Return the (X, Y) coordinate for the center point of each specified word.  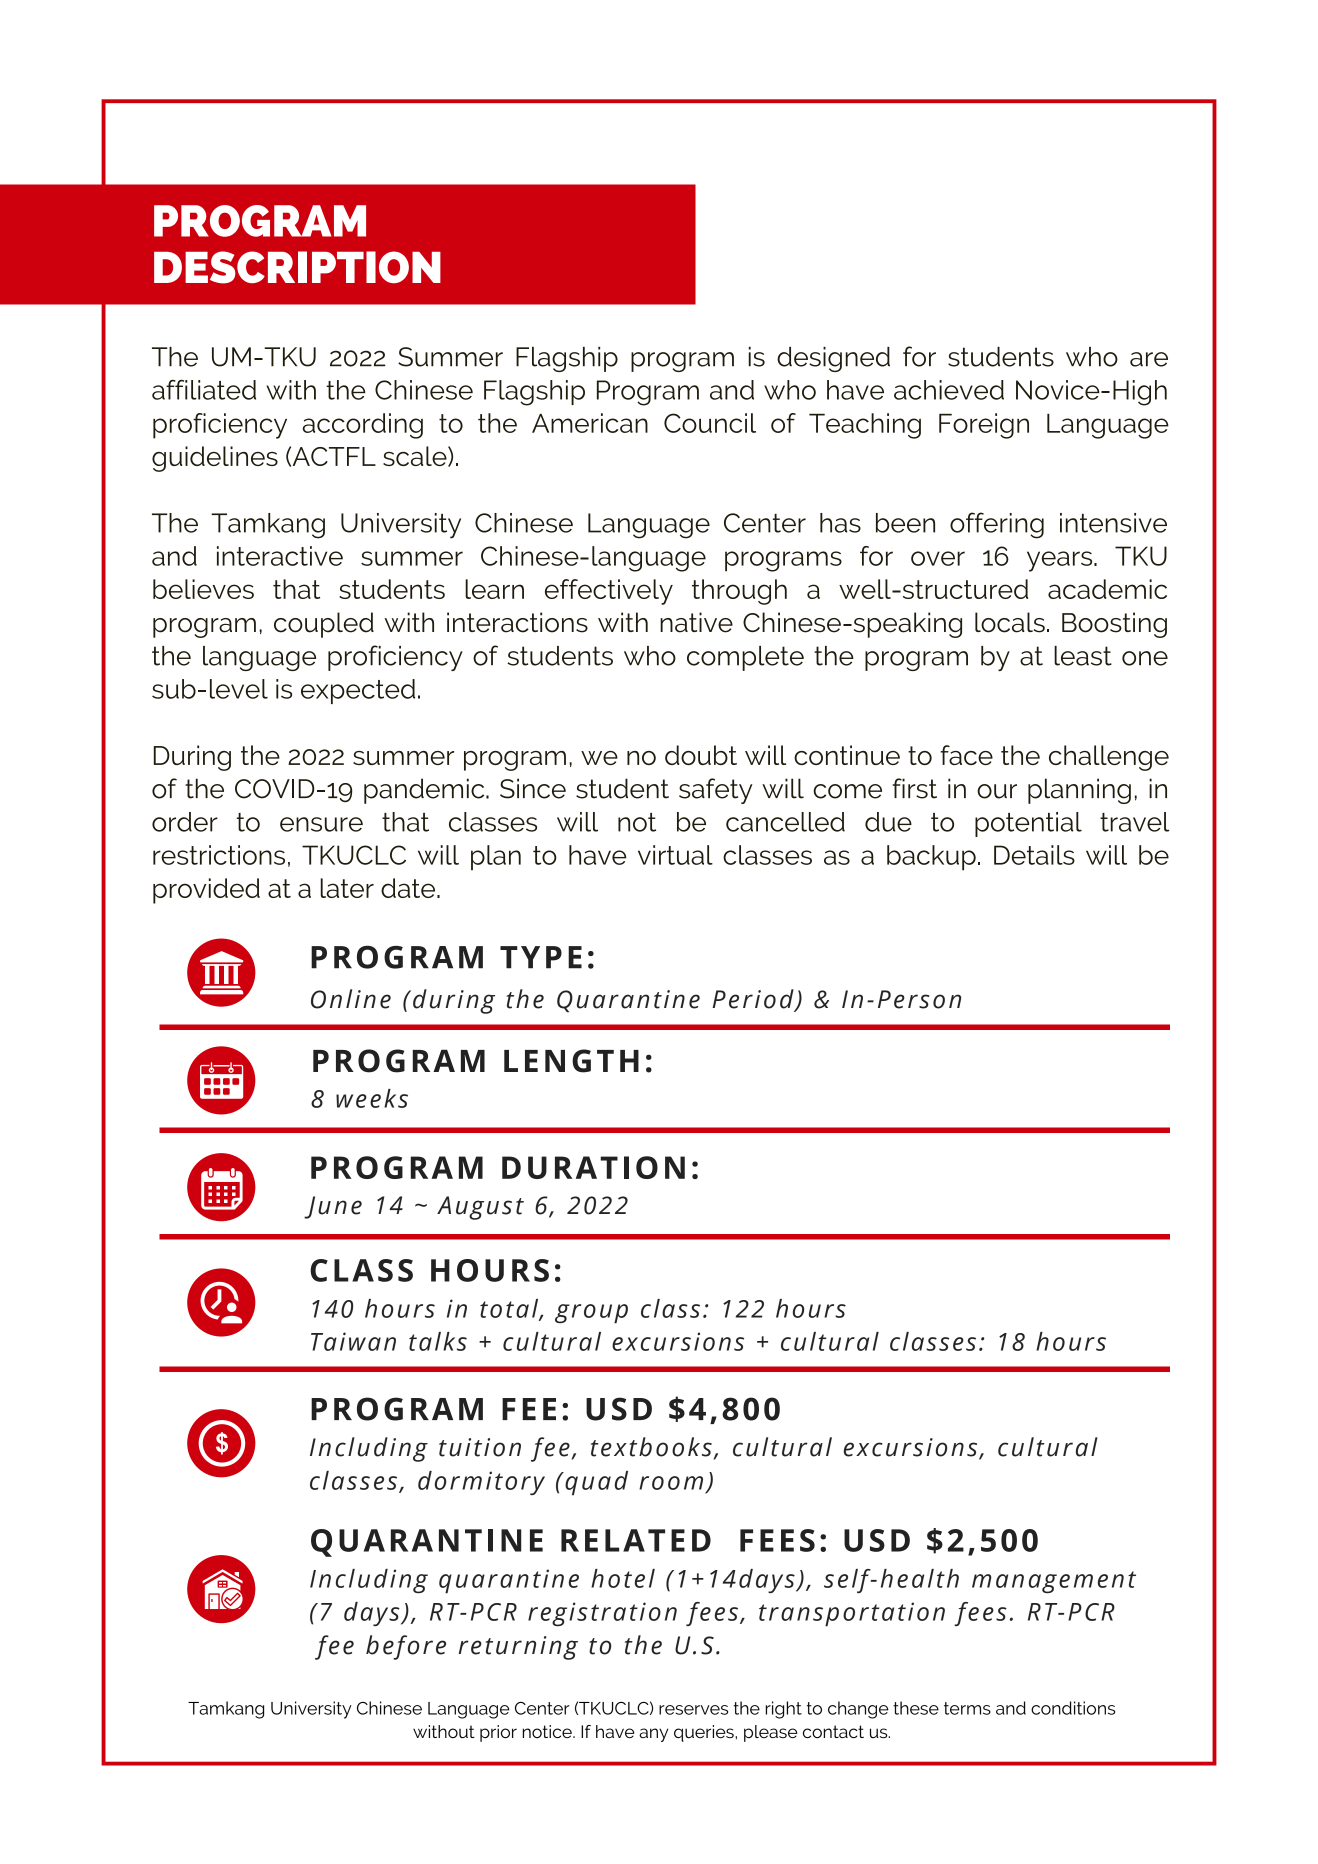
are (1149, 359)
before (406, 1647)
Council (710, 423)
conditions (1073, 1708)
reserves (693, 1710)
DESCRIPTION (297, 267)
